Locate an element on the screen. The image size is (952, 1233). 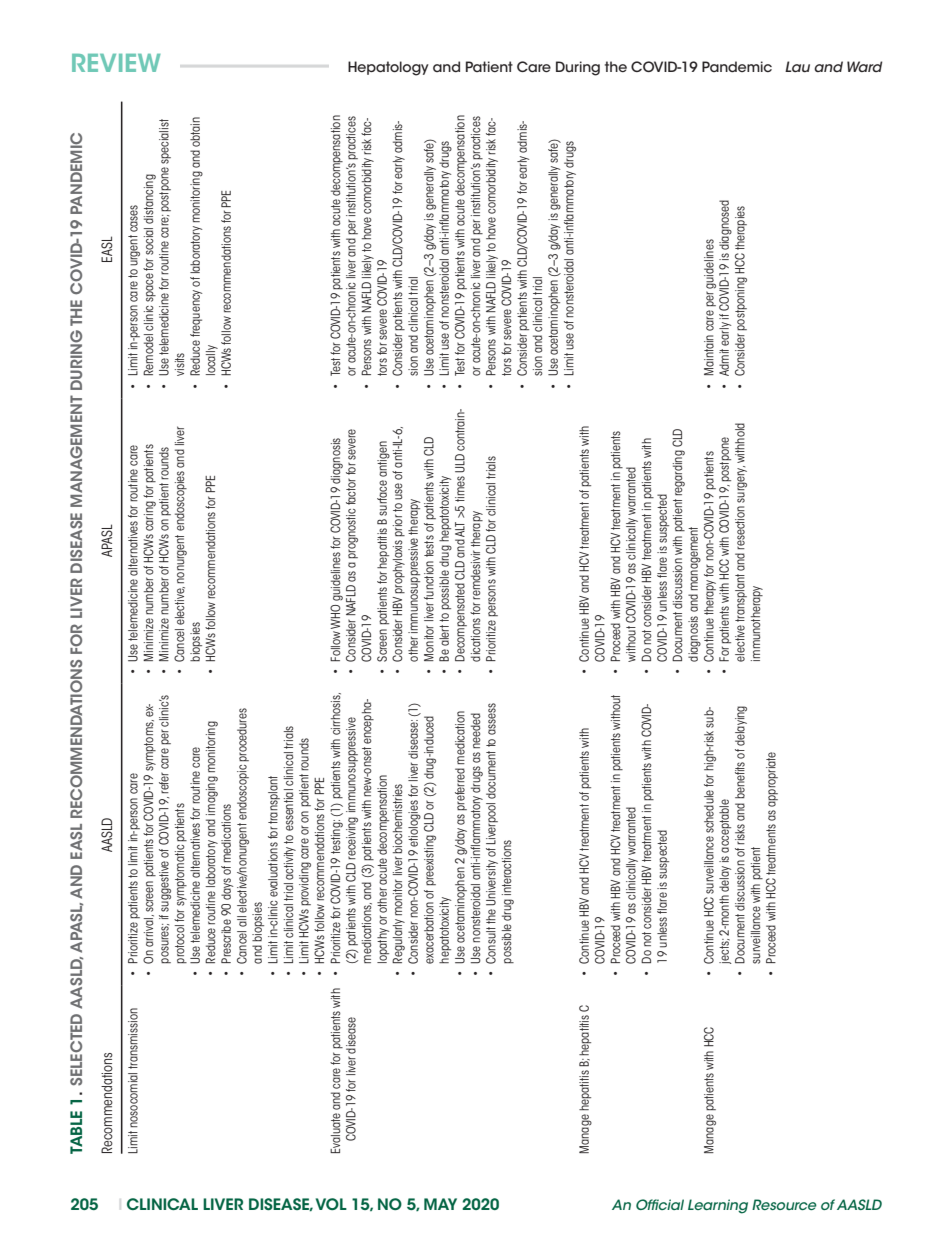
Ward is located at coordinates (864, 66).
